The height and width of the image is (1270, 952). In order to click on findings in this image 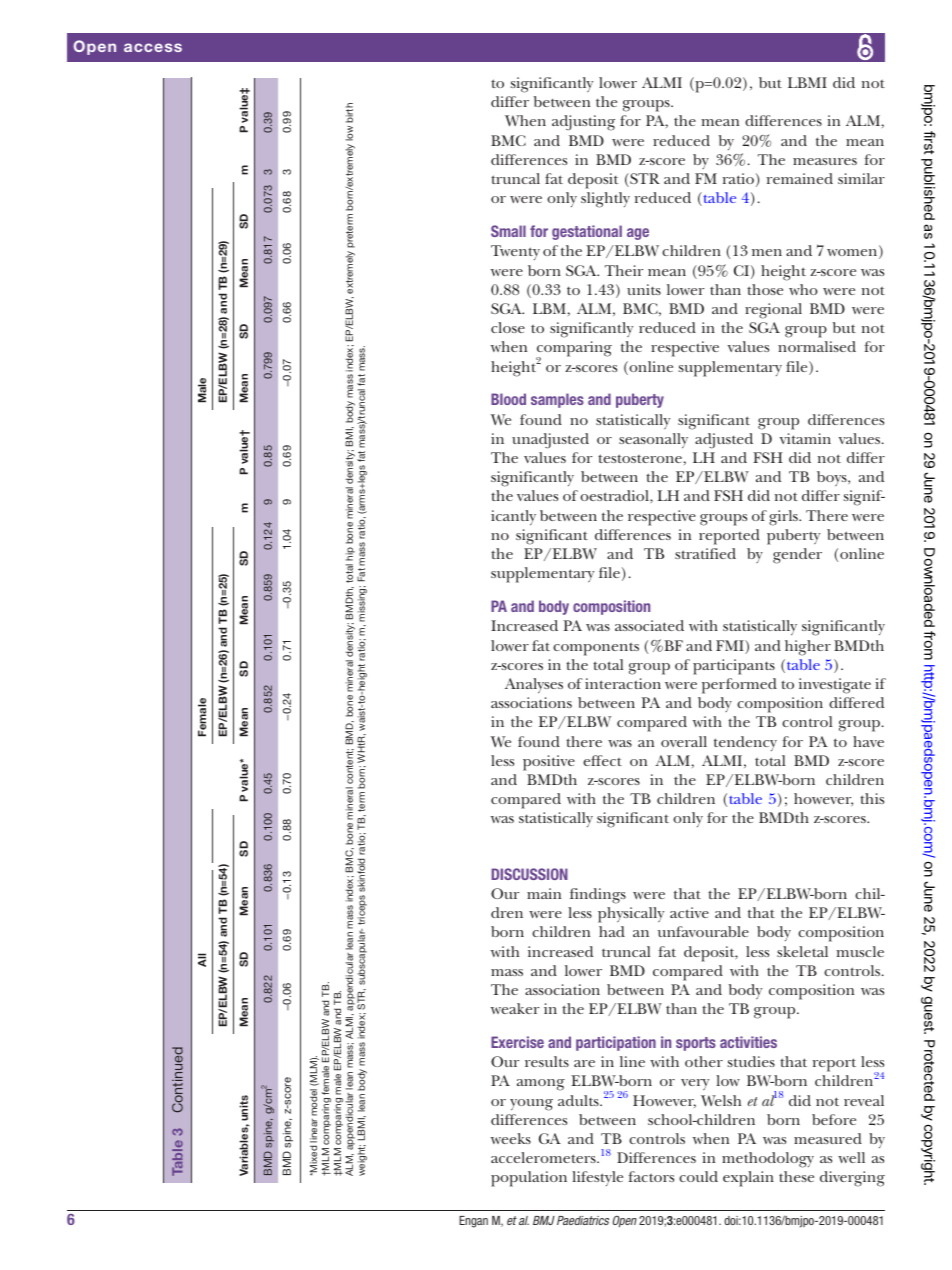, I will do `click(598, 896)`.
